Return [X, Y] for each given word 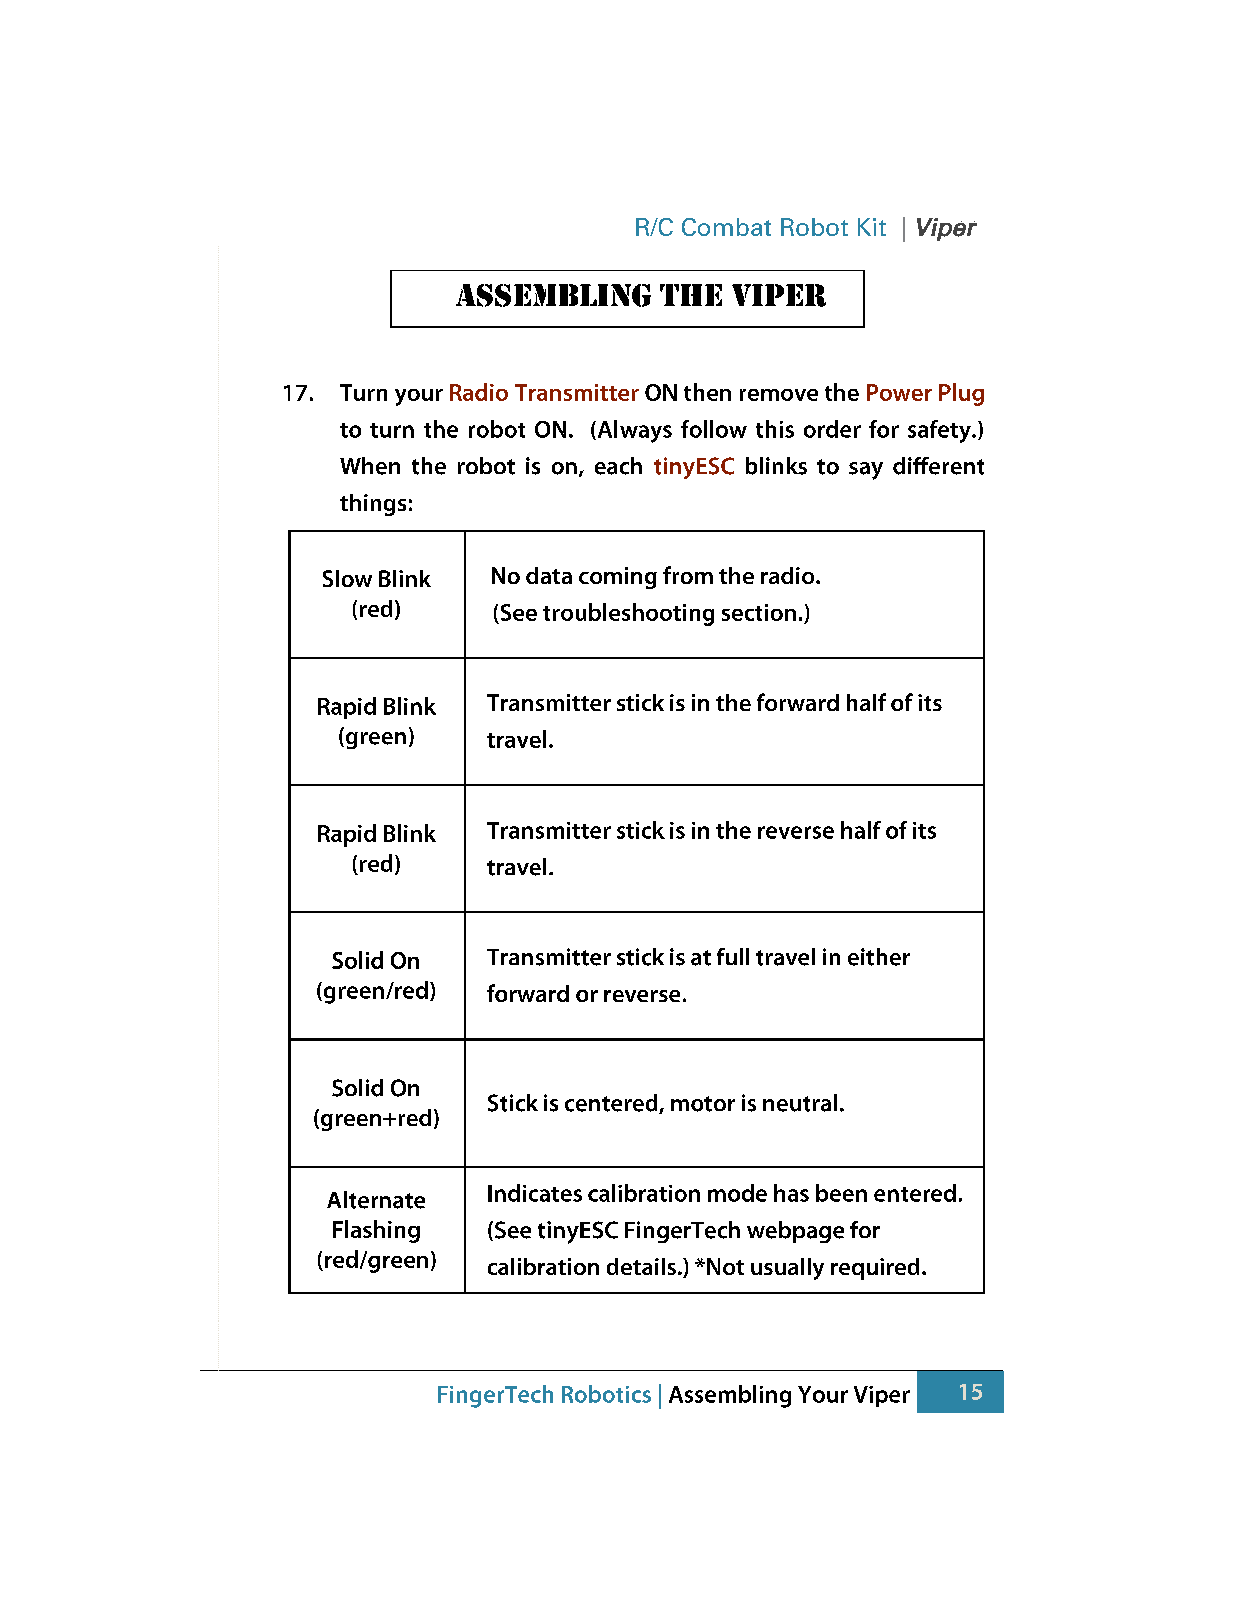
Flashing [376, 1231]
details [641, 1266]
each [618, 466]
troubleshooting [628, 614]
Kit [872, 227]
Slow [347, 578]
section [759, 612]
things [373, 505]
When [370, 466]
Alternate [376, 1200]
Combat [726, 227]
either [879, 957]
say [866, 471]
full [733, 956]
